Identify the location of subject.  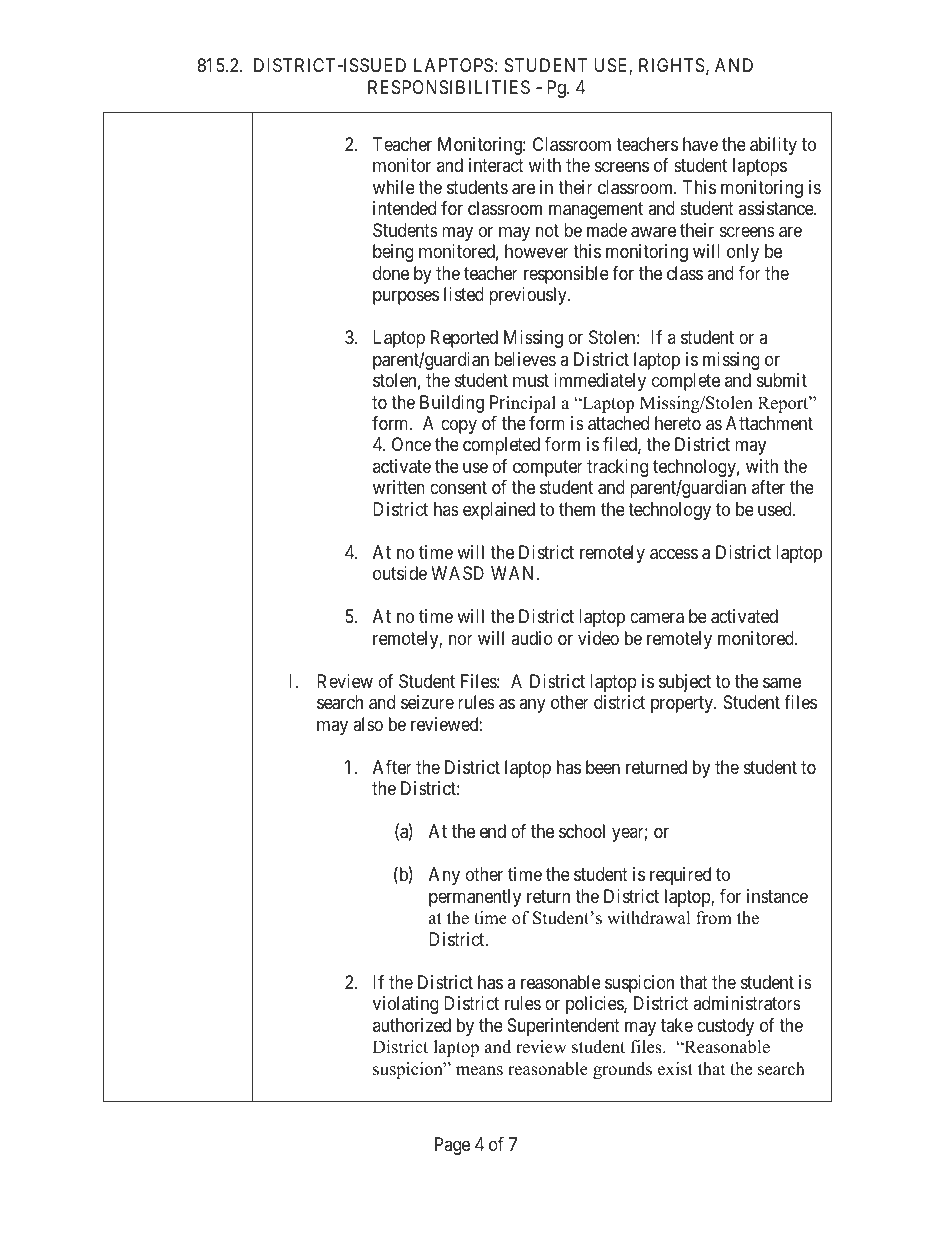
(685, 683).
